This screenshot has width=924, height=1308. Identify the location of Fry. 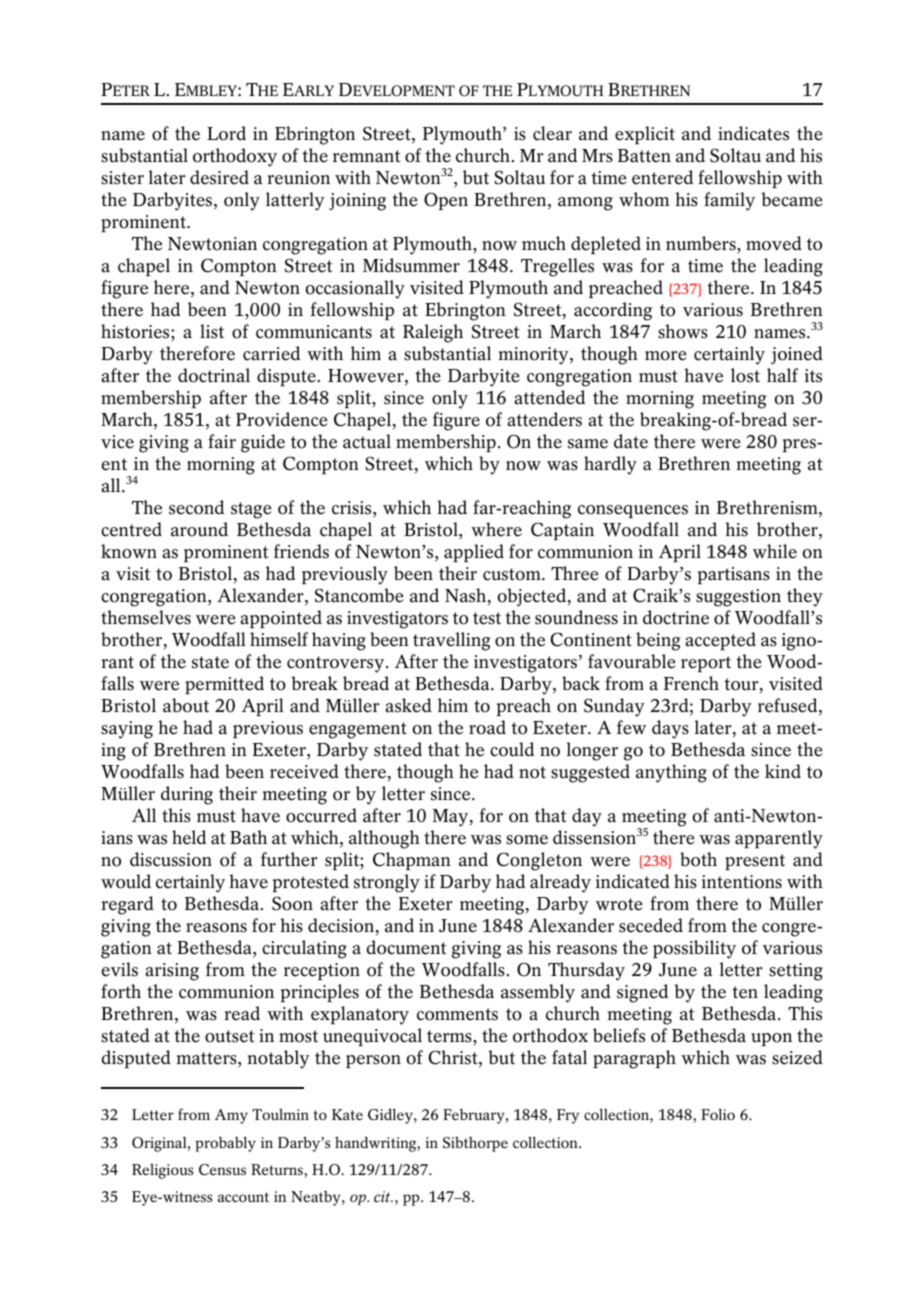
(568, 1116).
